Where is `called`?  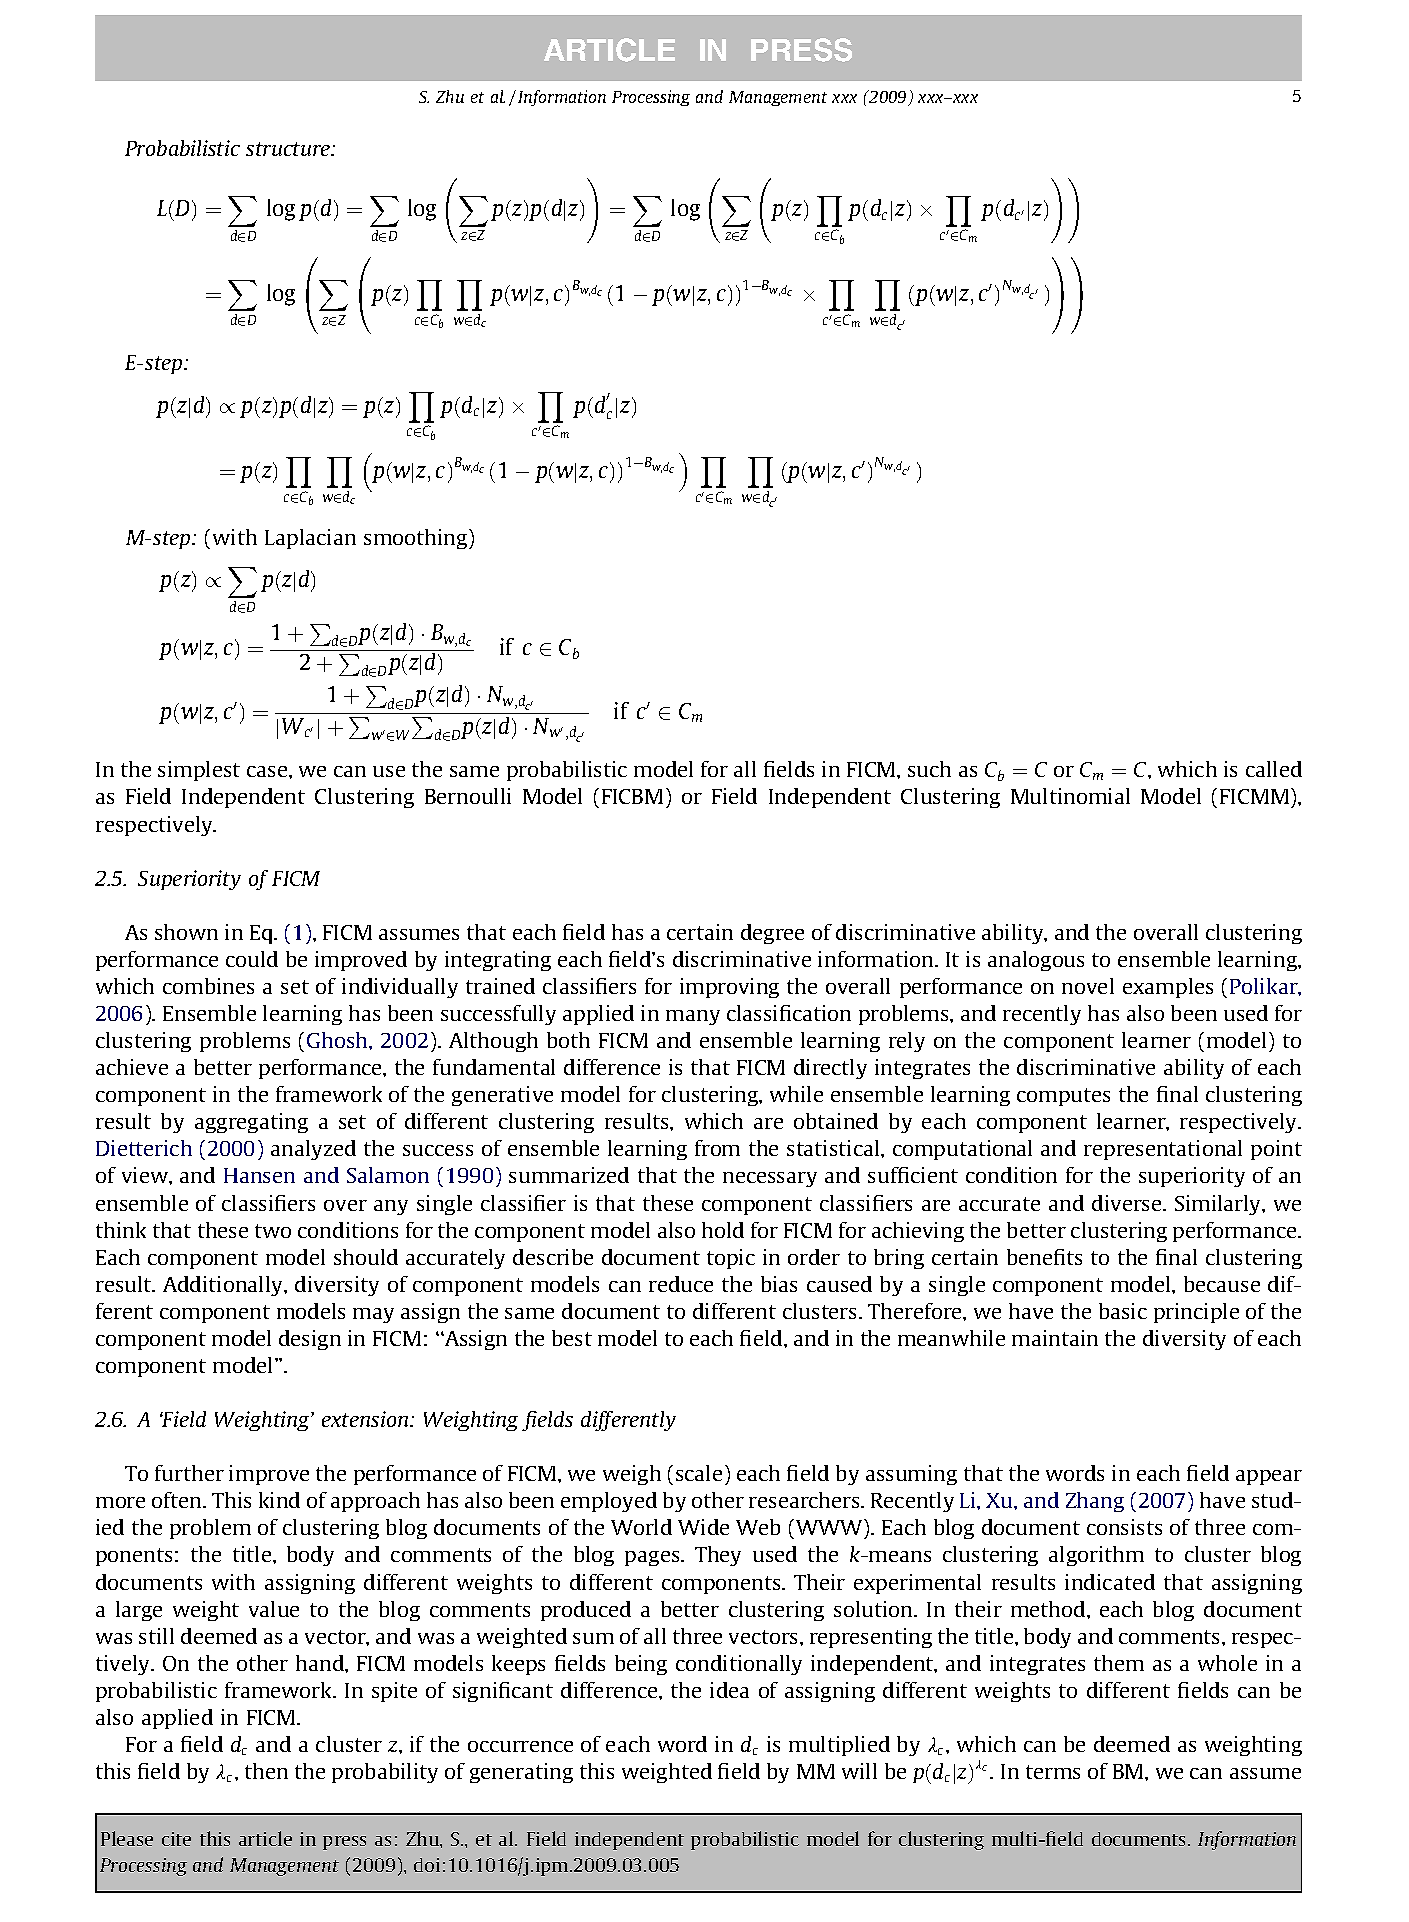 called is located at coordinates (1274, 769).
